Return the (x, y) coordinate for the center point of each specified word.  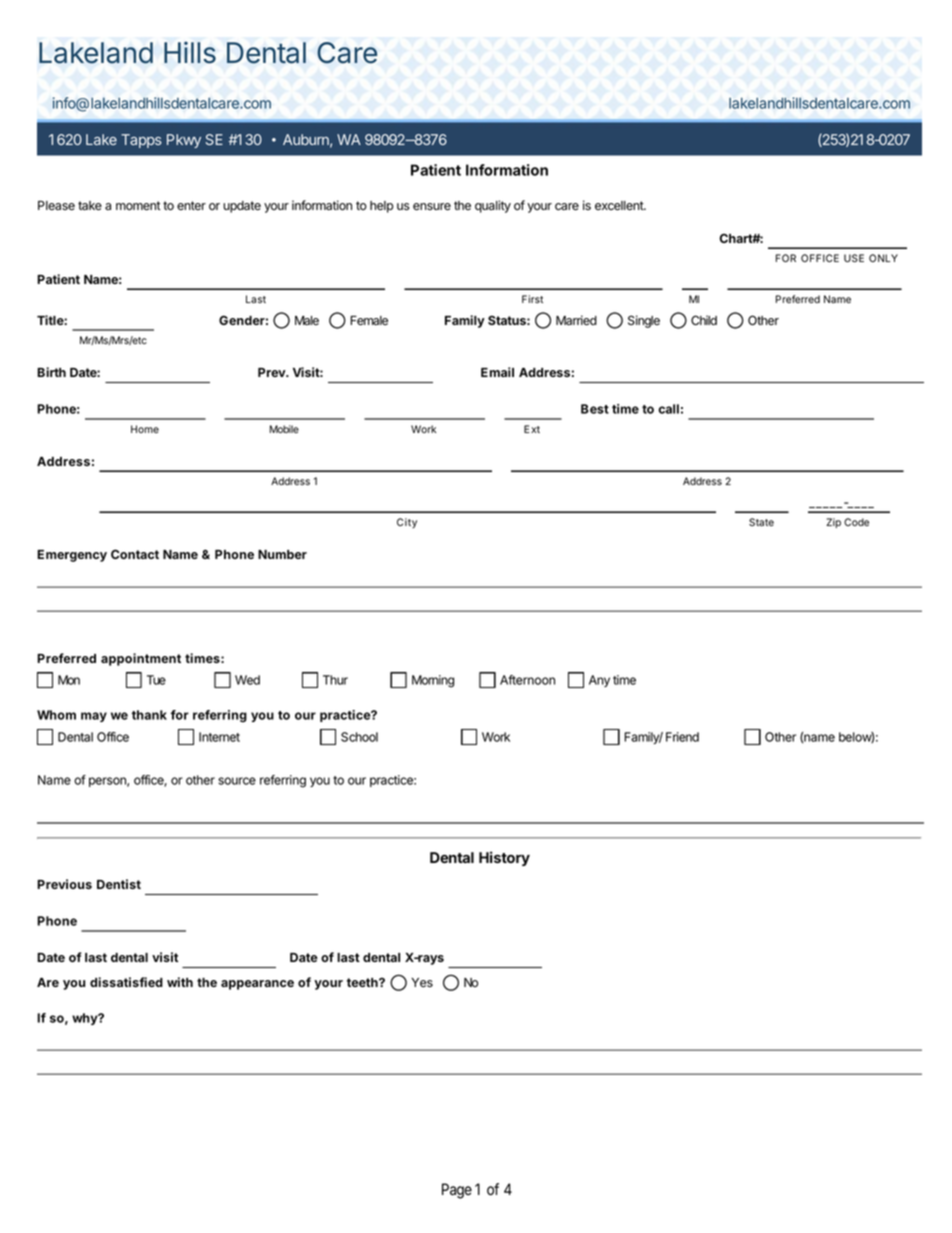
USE (854, 258)
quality (493, 206)
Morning (433, 681)
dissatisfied (126, 982)
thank (149, 715)
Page (457, 1191)
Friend (682, 737)
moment (138, 206)
